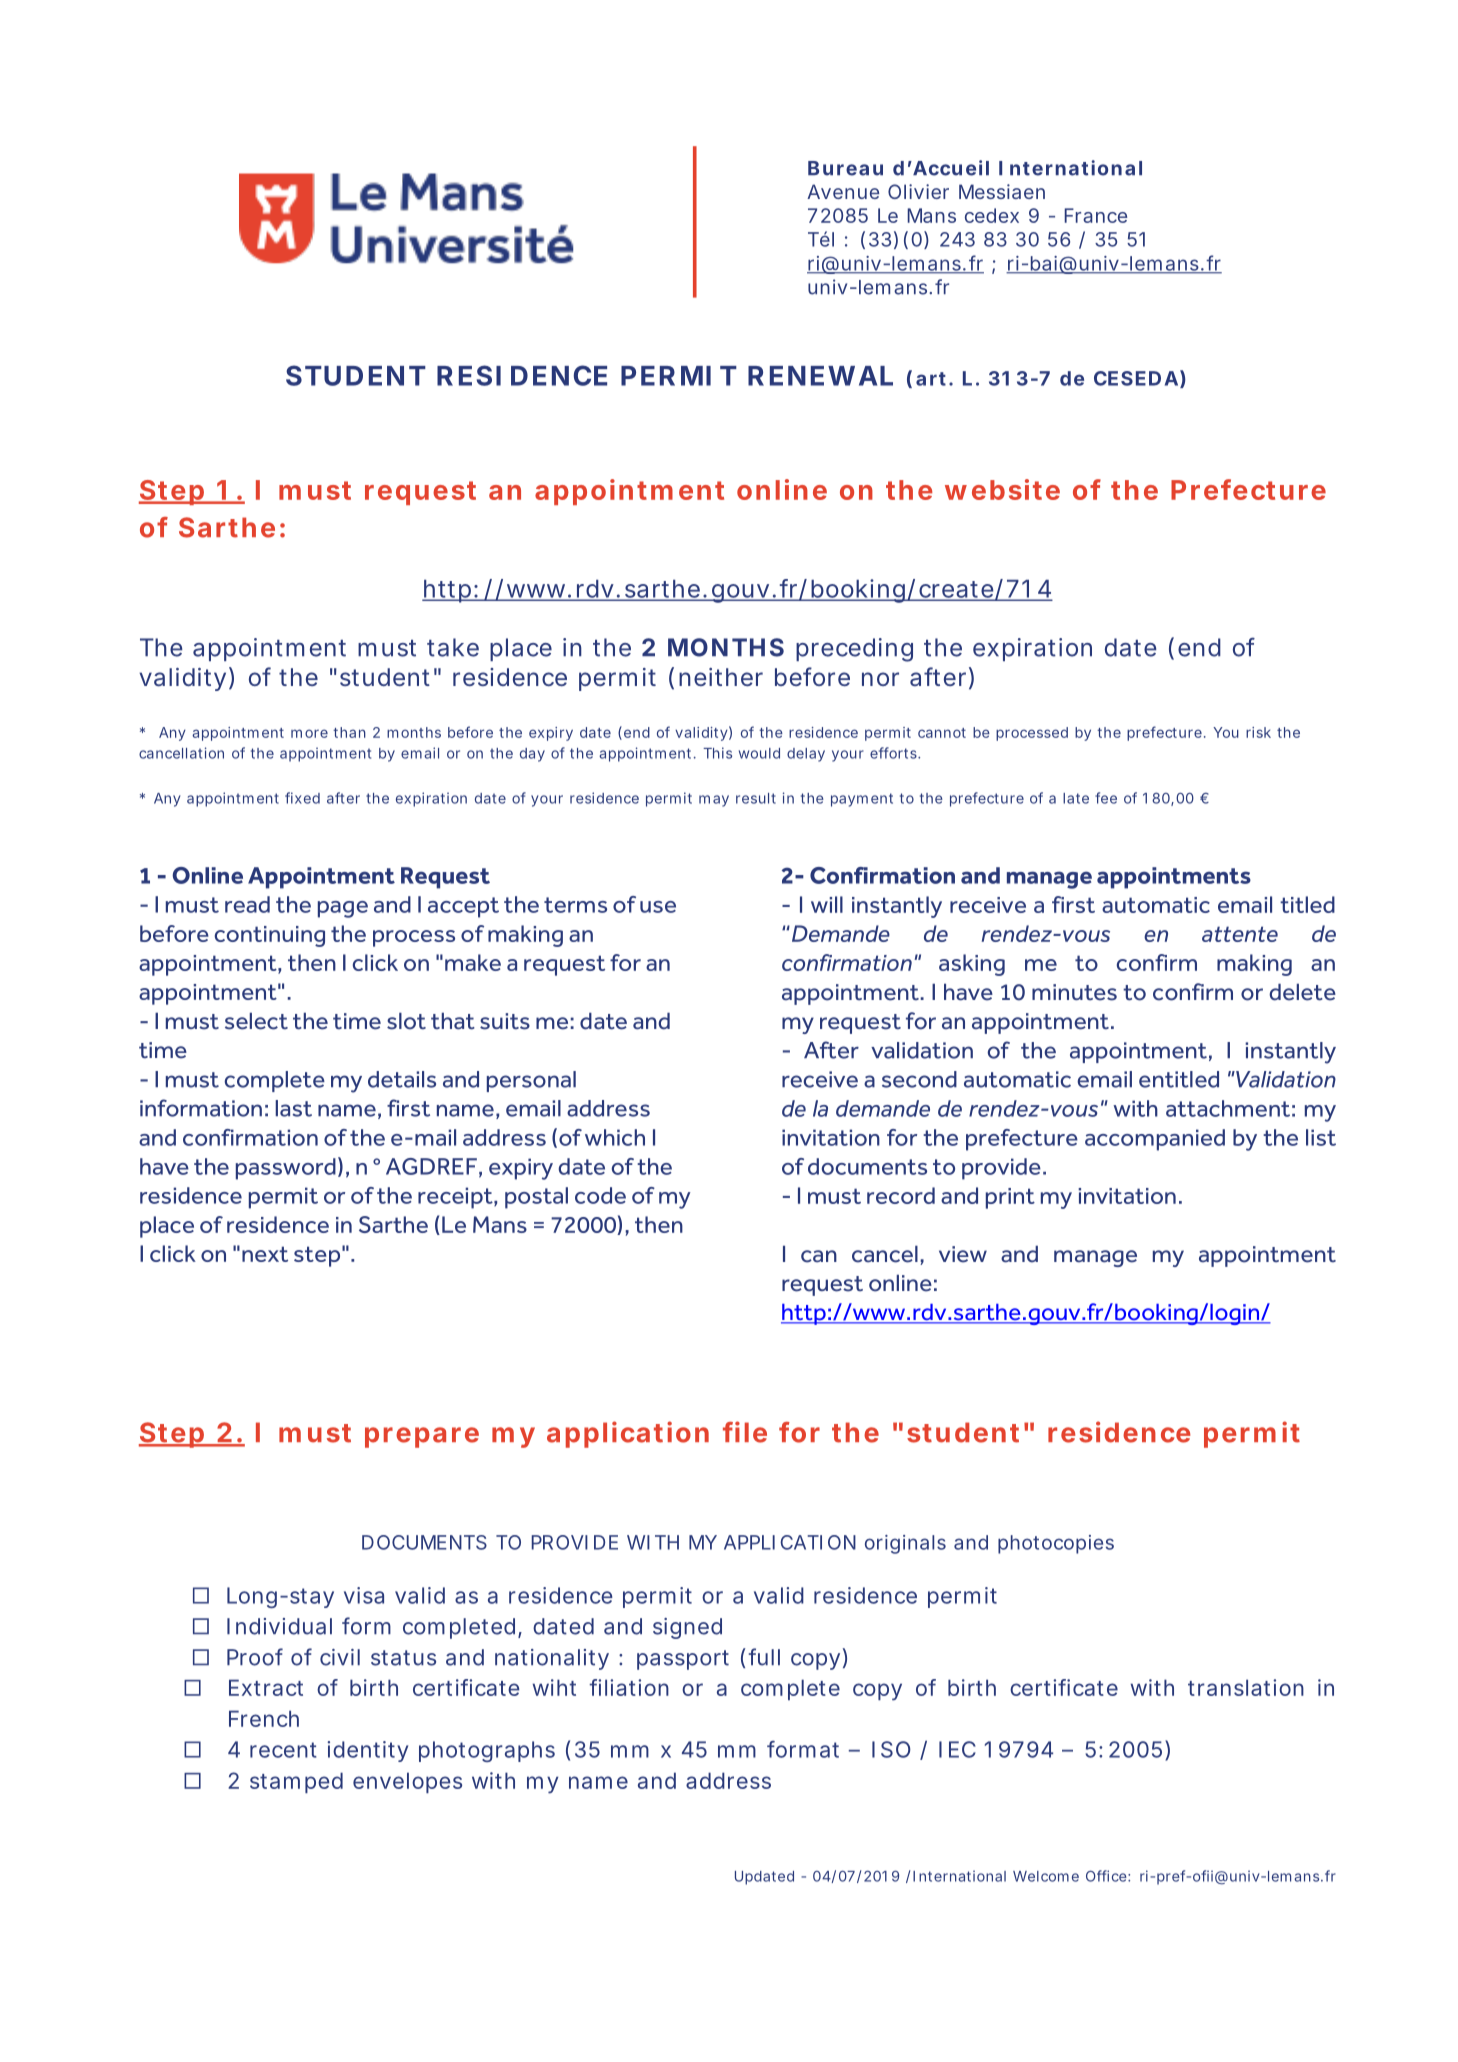  Describe the element at coordinates (806, 755) in the screenshot. I see `delay` at that location.
